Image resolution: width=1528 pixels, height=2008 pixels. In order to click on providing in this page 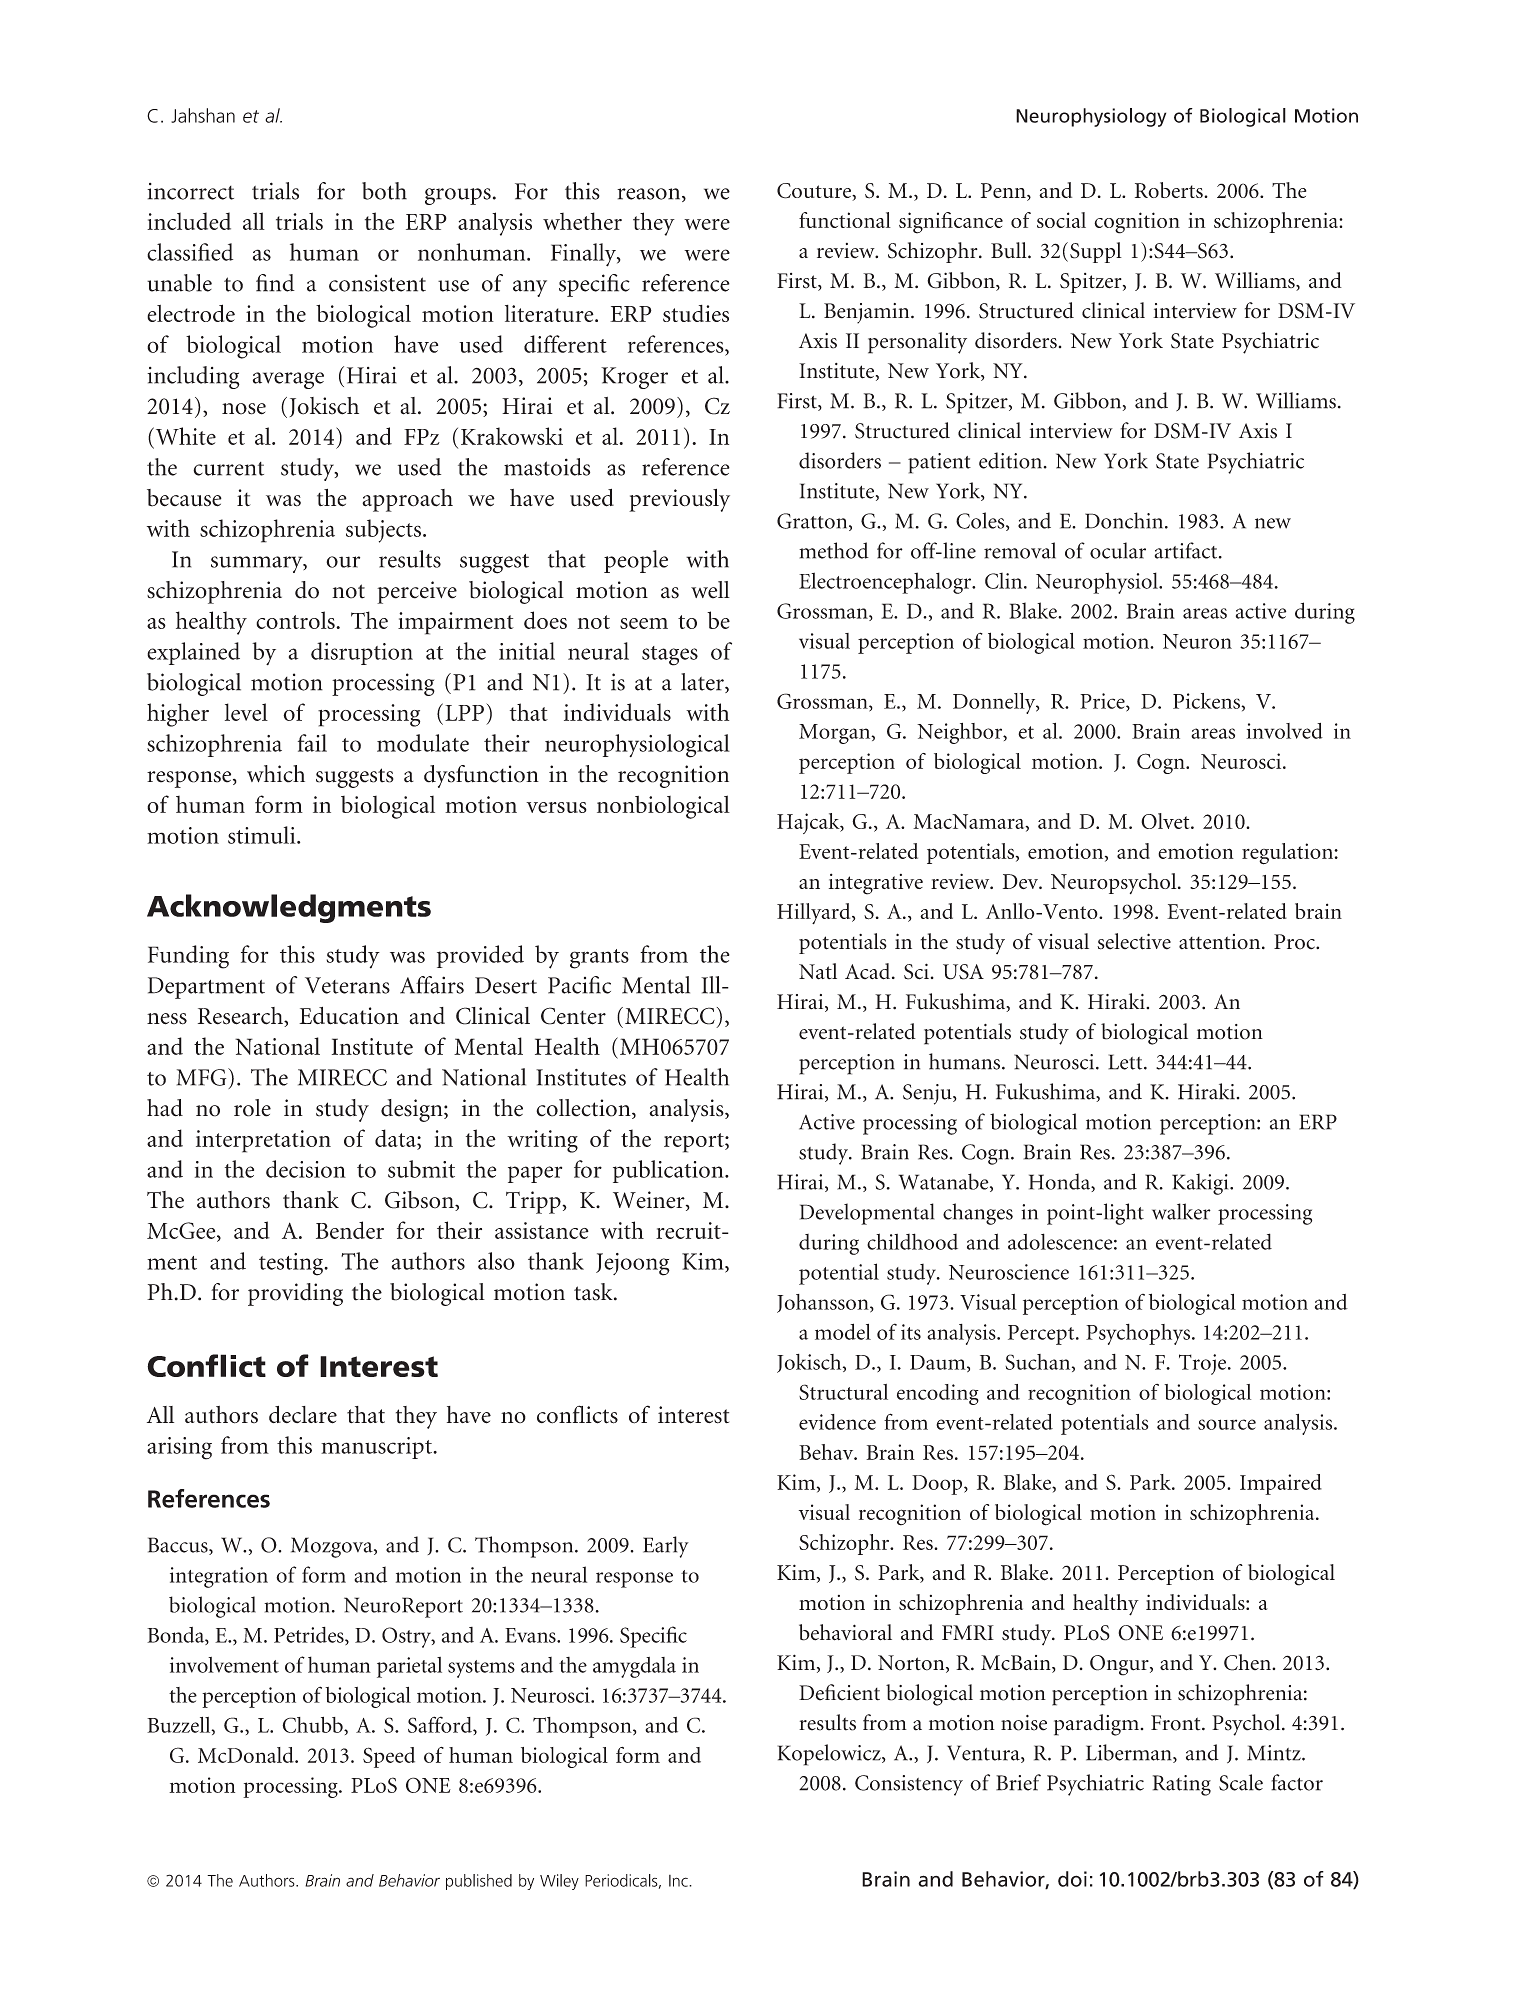, I will do `click(295, 1294)`.
